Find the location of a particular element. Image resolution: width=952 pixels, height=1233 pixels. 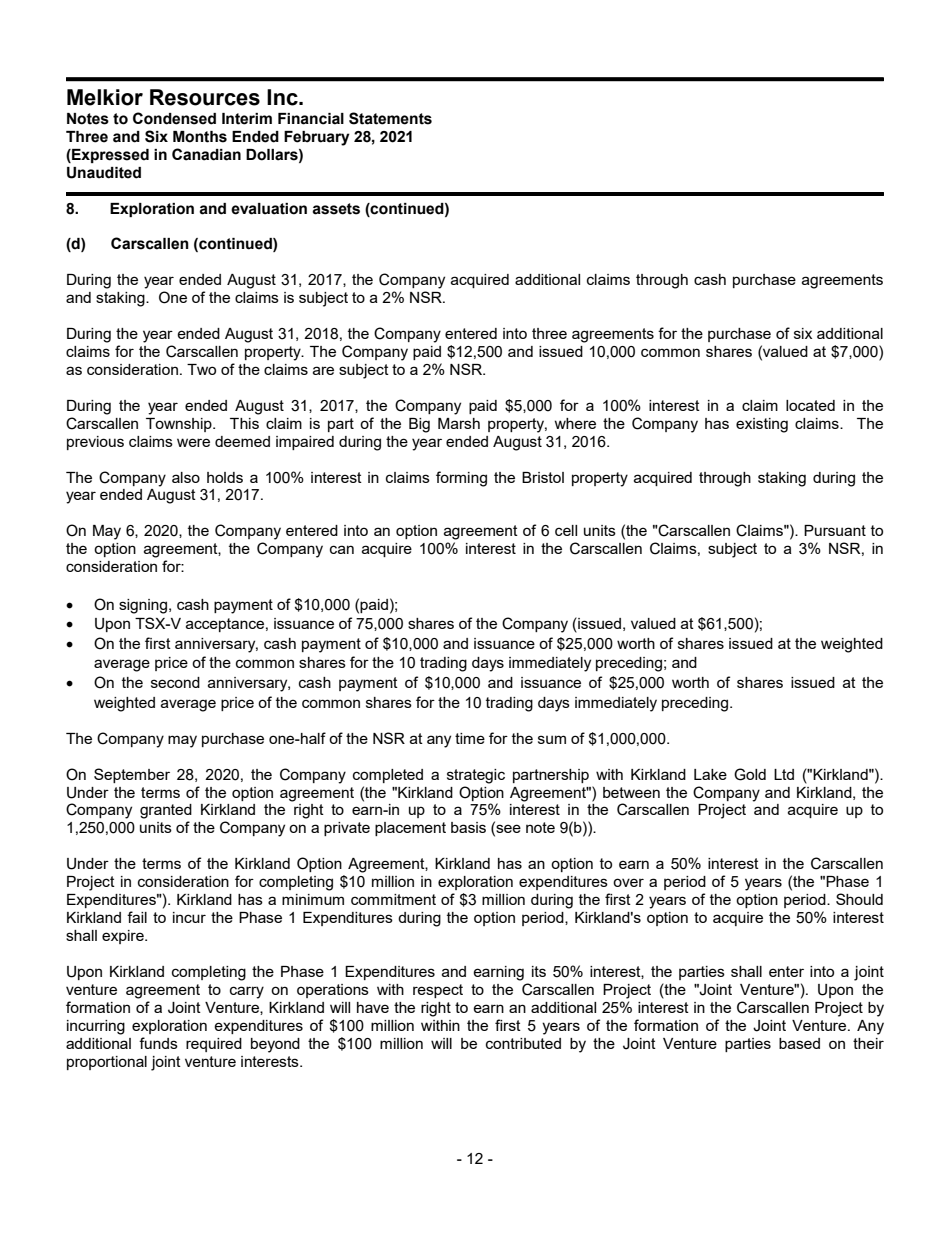

granted is located at coordinates (166, 811).
